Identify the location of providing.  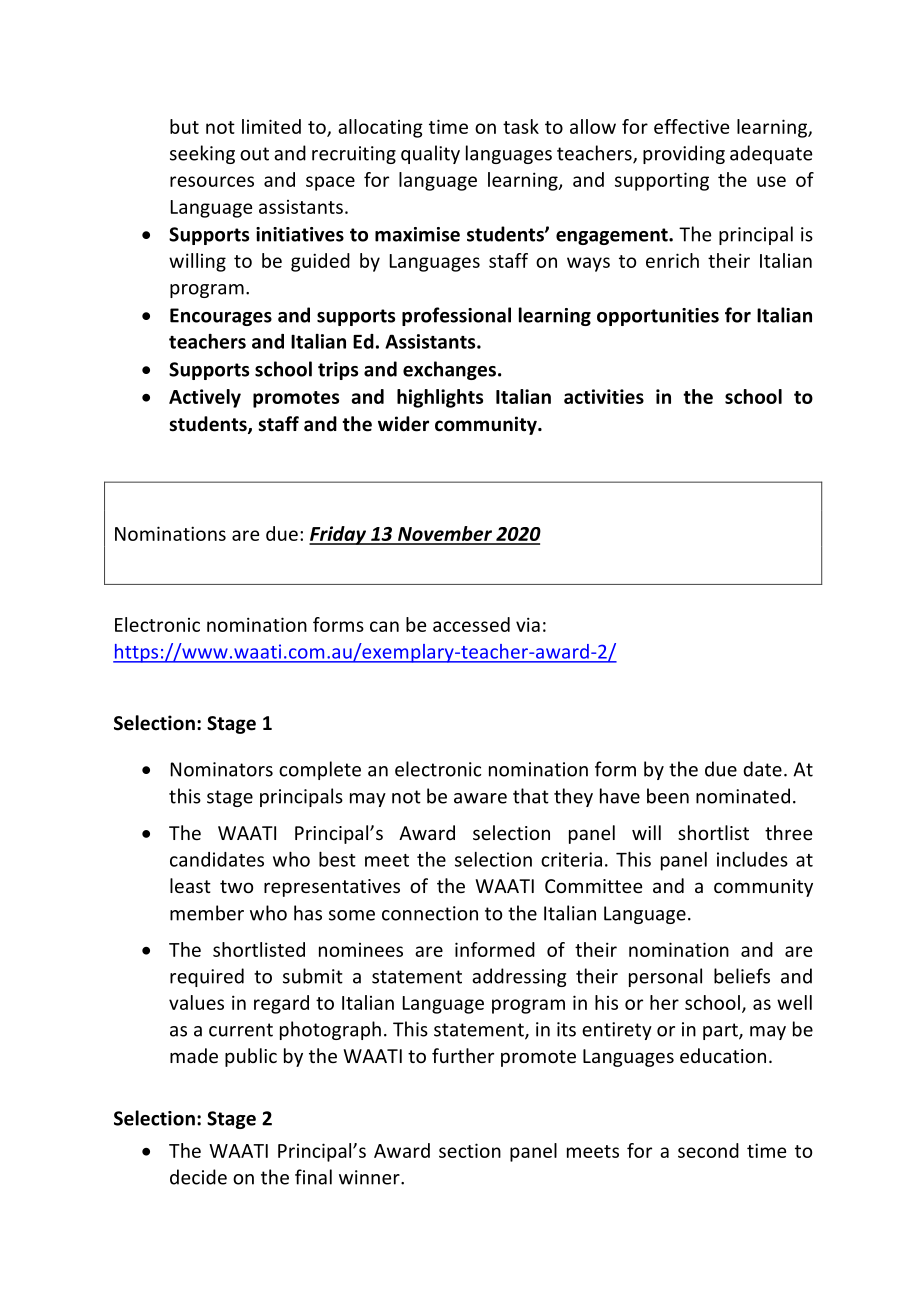
(684, 154).
